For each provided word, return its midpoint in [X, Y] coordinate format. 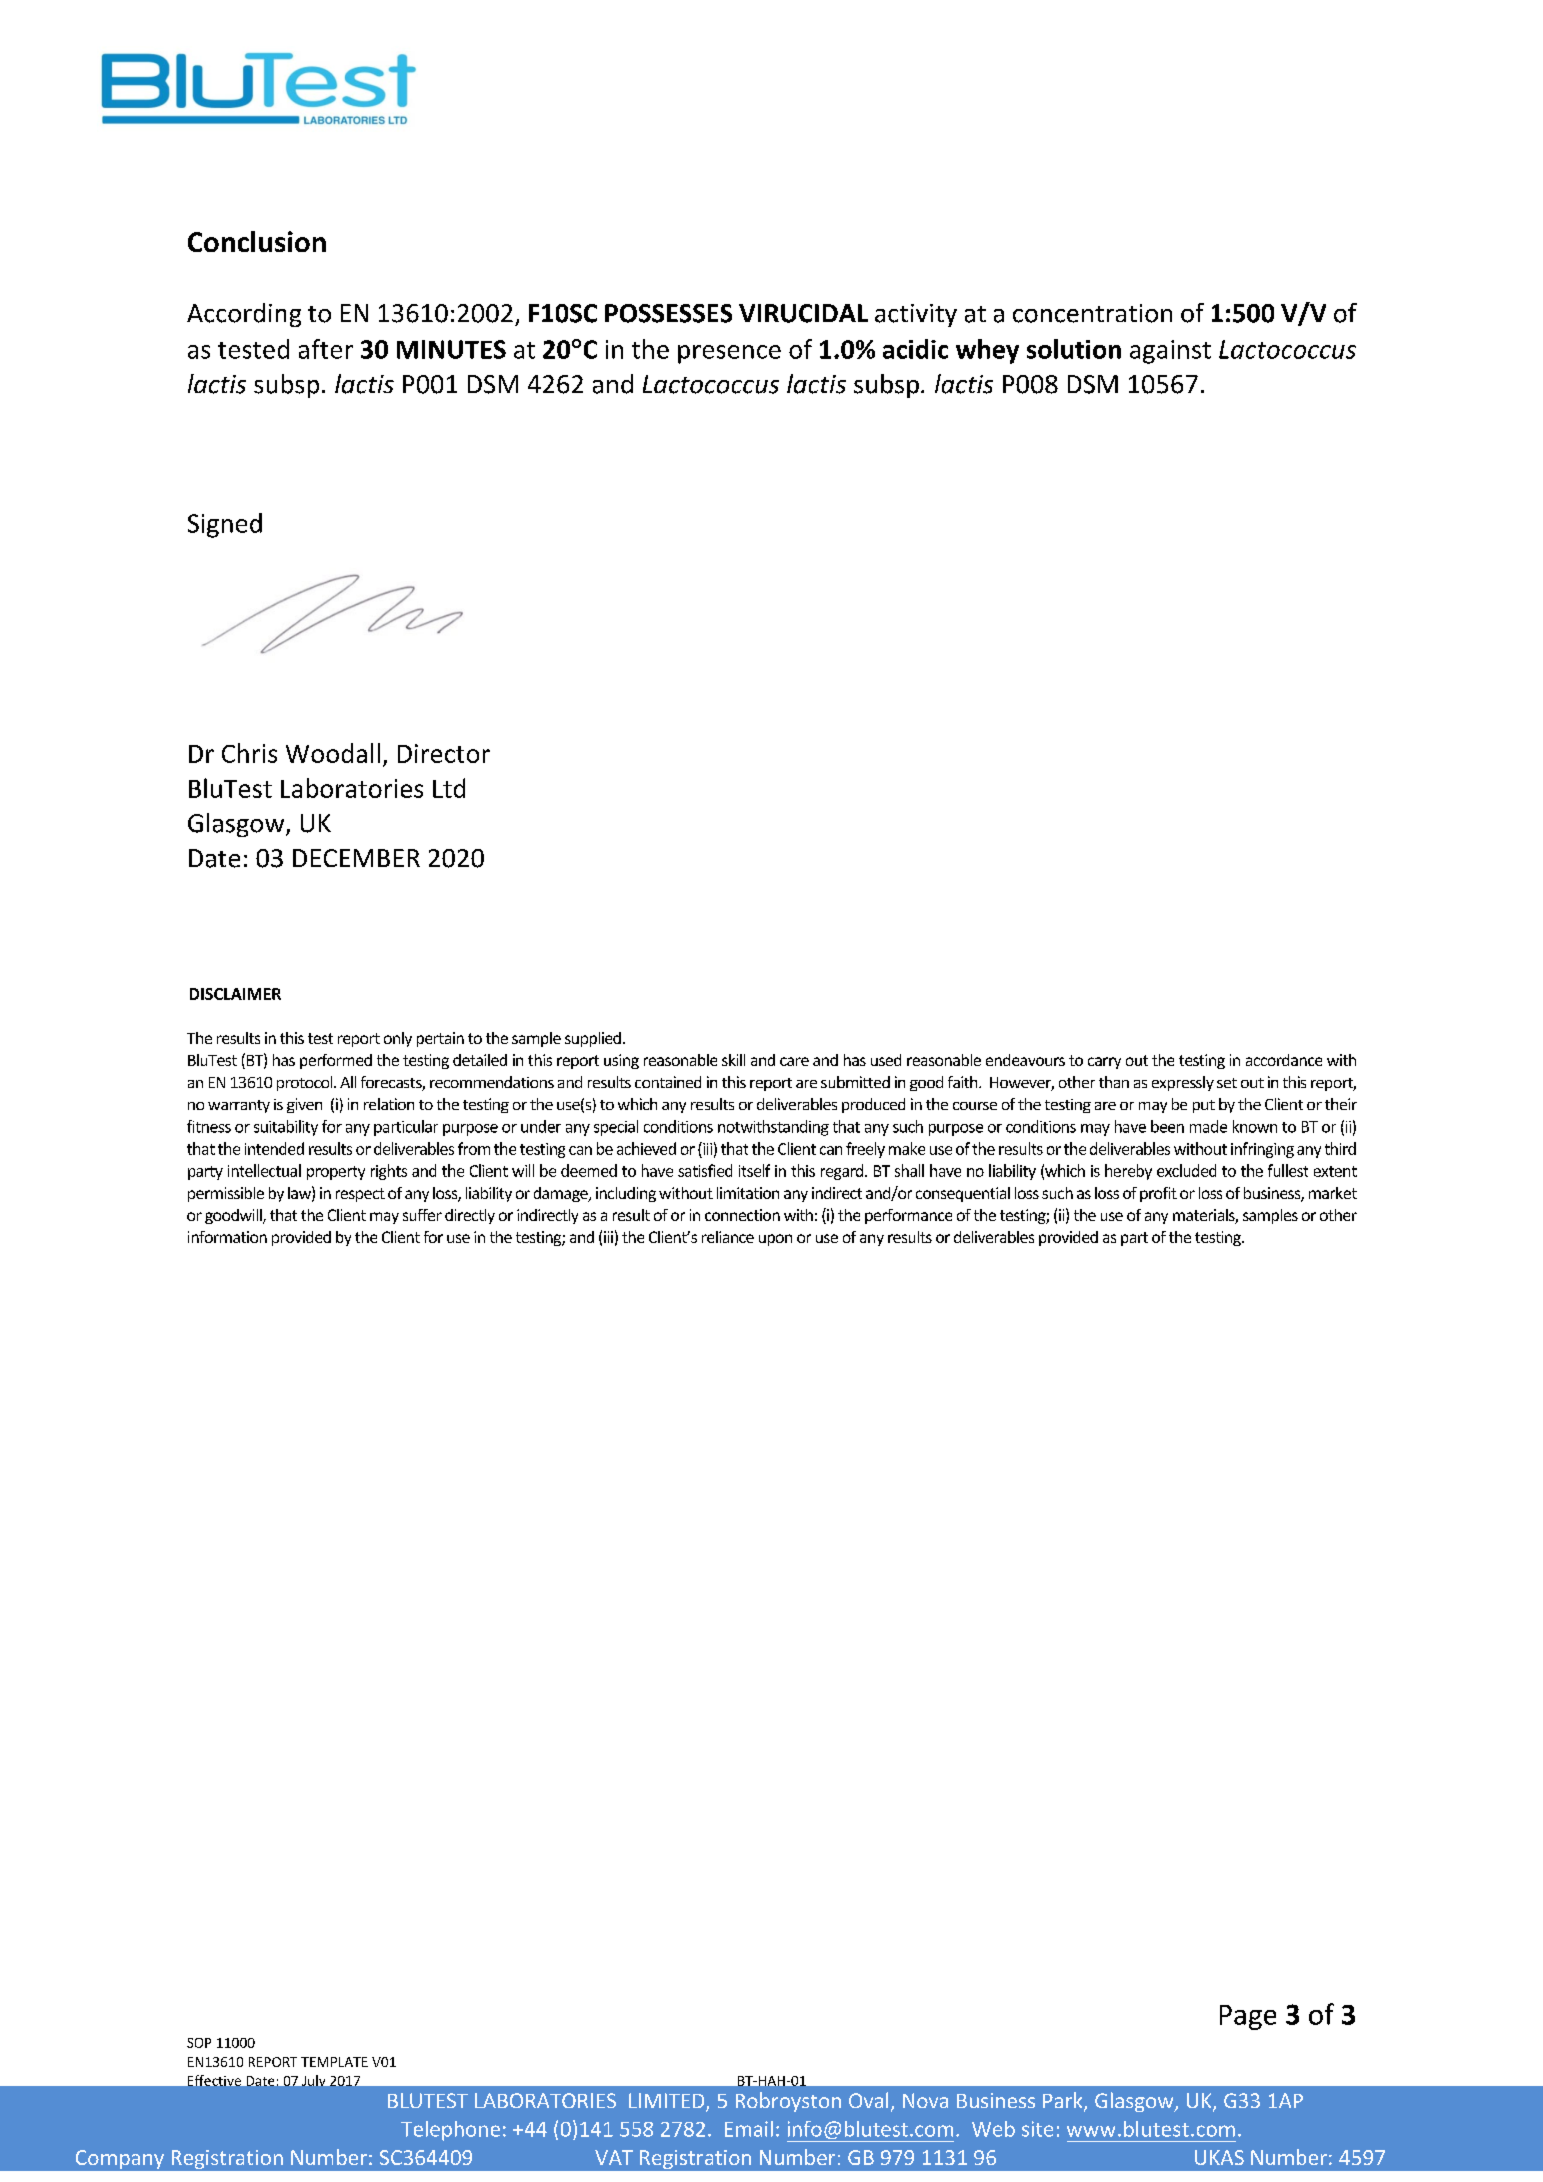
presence [729, 354]
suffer [422, 1215]
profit [1158, 1194]
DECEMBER [356, 858]
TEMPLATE [334, 2062]
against [1170, 352]
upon [775, 1240]
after [326, 349]
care [794, 1061]
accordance [1284, 1060]
